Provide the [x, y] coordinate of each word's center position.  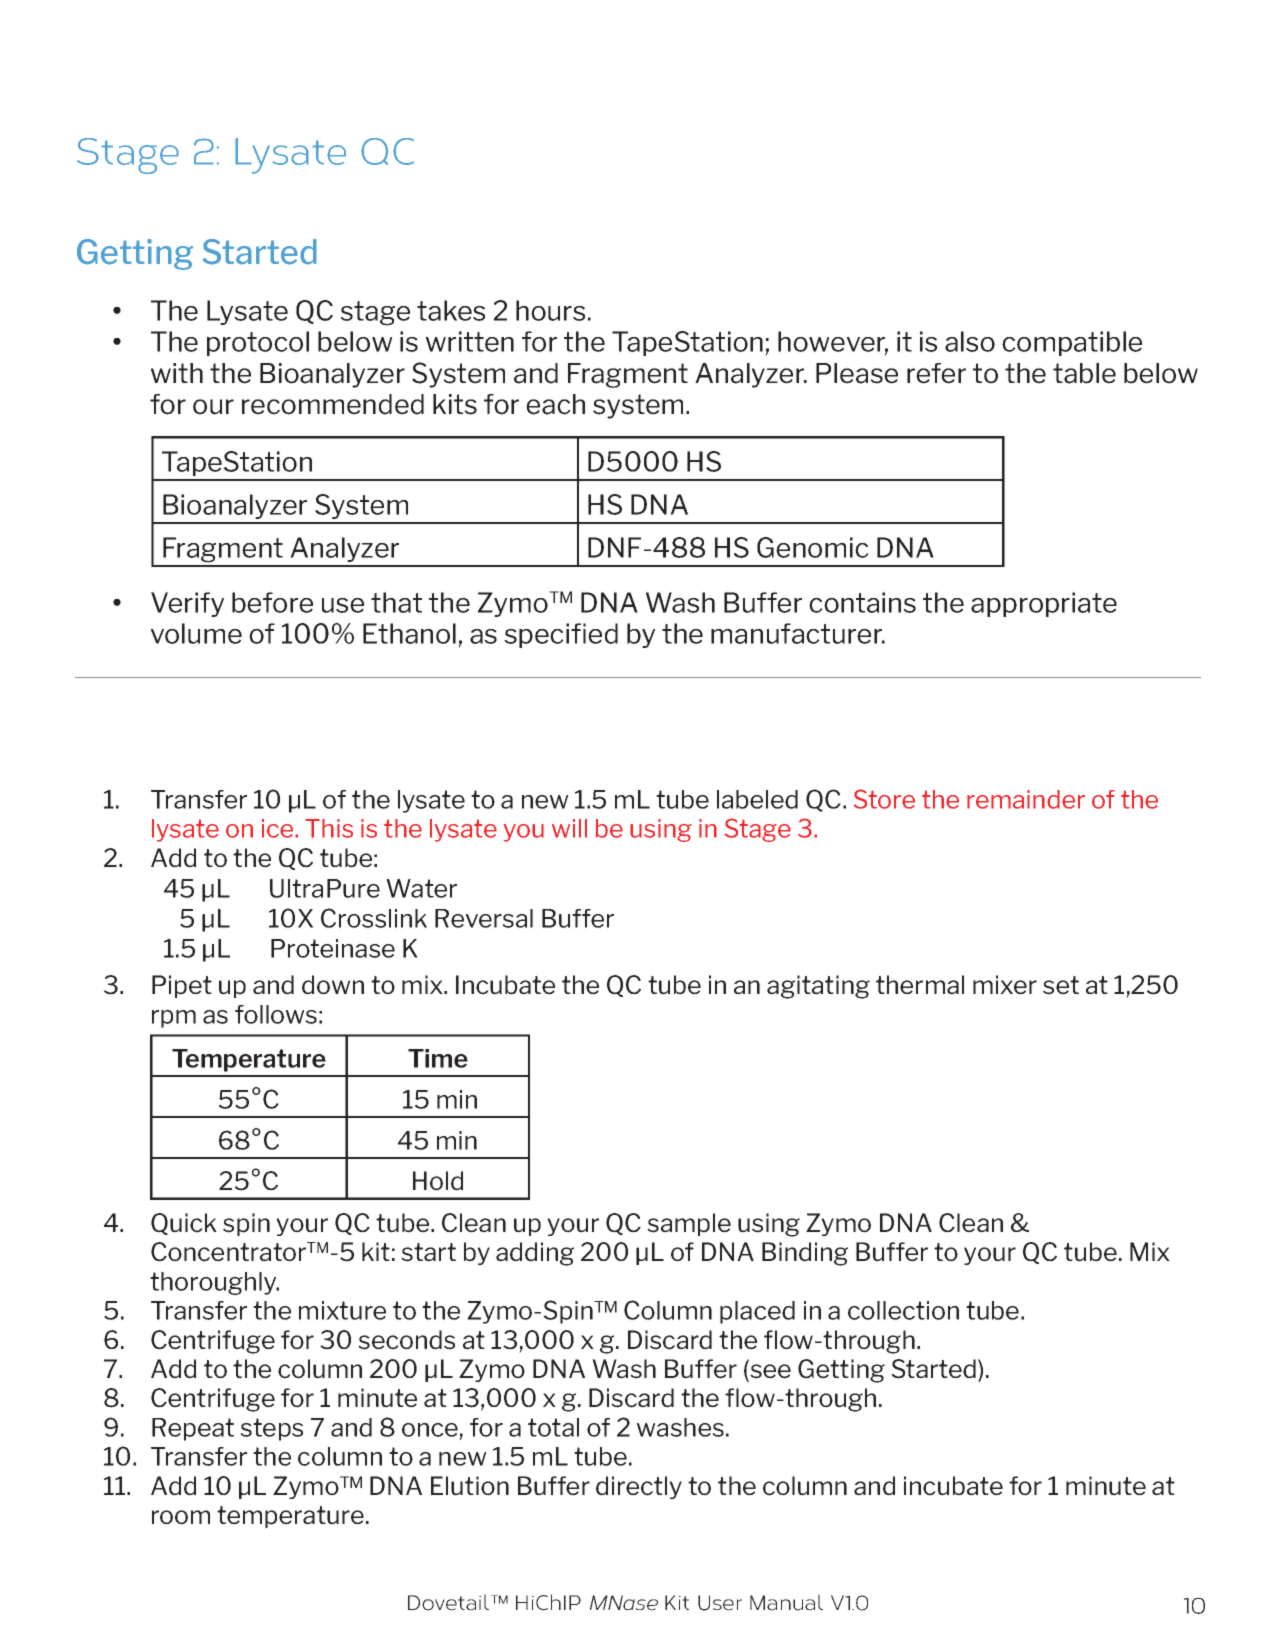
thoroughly [214, 1283]
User [720, 1603]
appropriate [1044, 604]
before [272, 602]
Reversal [484, 918]
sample [689, 1224]
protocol [258, 343]
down [333, 985]
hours [550, 310]
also [970, 341]
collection [903, 1310]
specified [561, 635]
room [181, 1517]
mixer [1005, 985]
